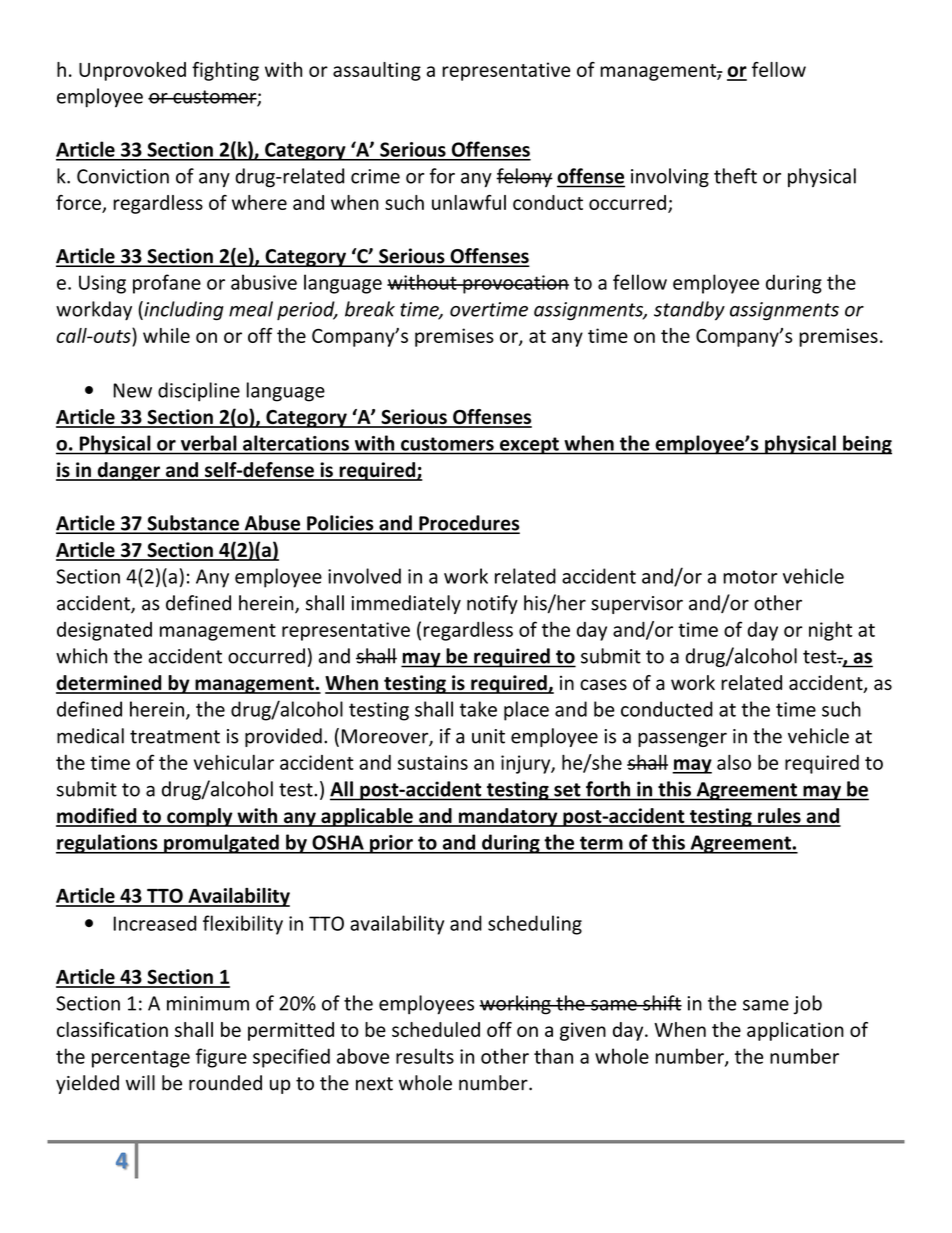 This screenshot has height=1233, width=952. I want to click on theft, so click(735, 176).
